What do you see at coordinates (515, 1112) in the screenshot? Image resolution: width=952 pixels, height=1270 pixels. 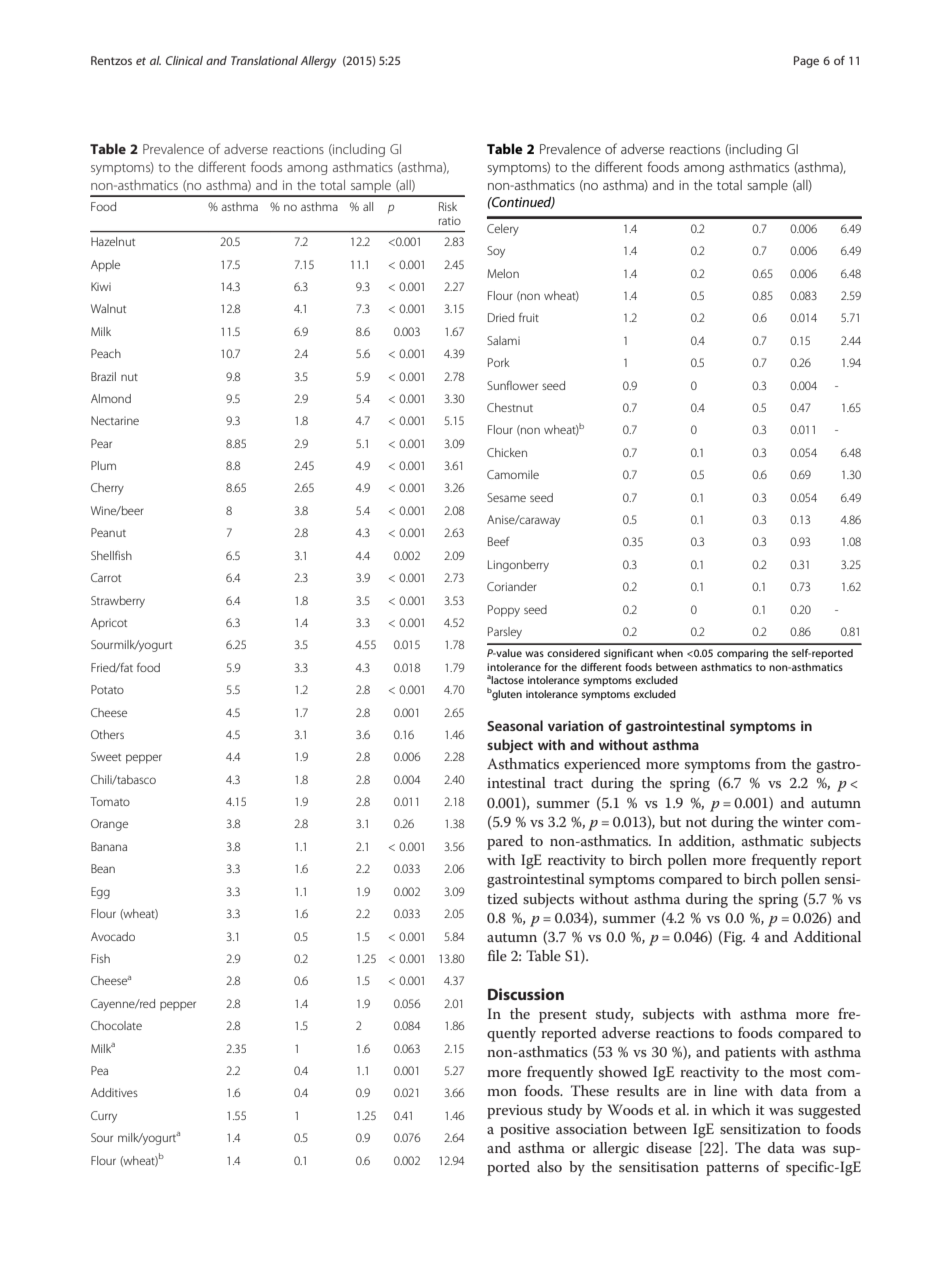 I see `previous` at bounding box center [515, 1112].
